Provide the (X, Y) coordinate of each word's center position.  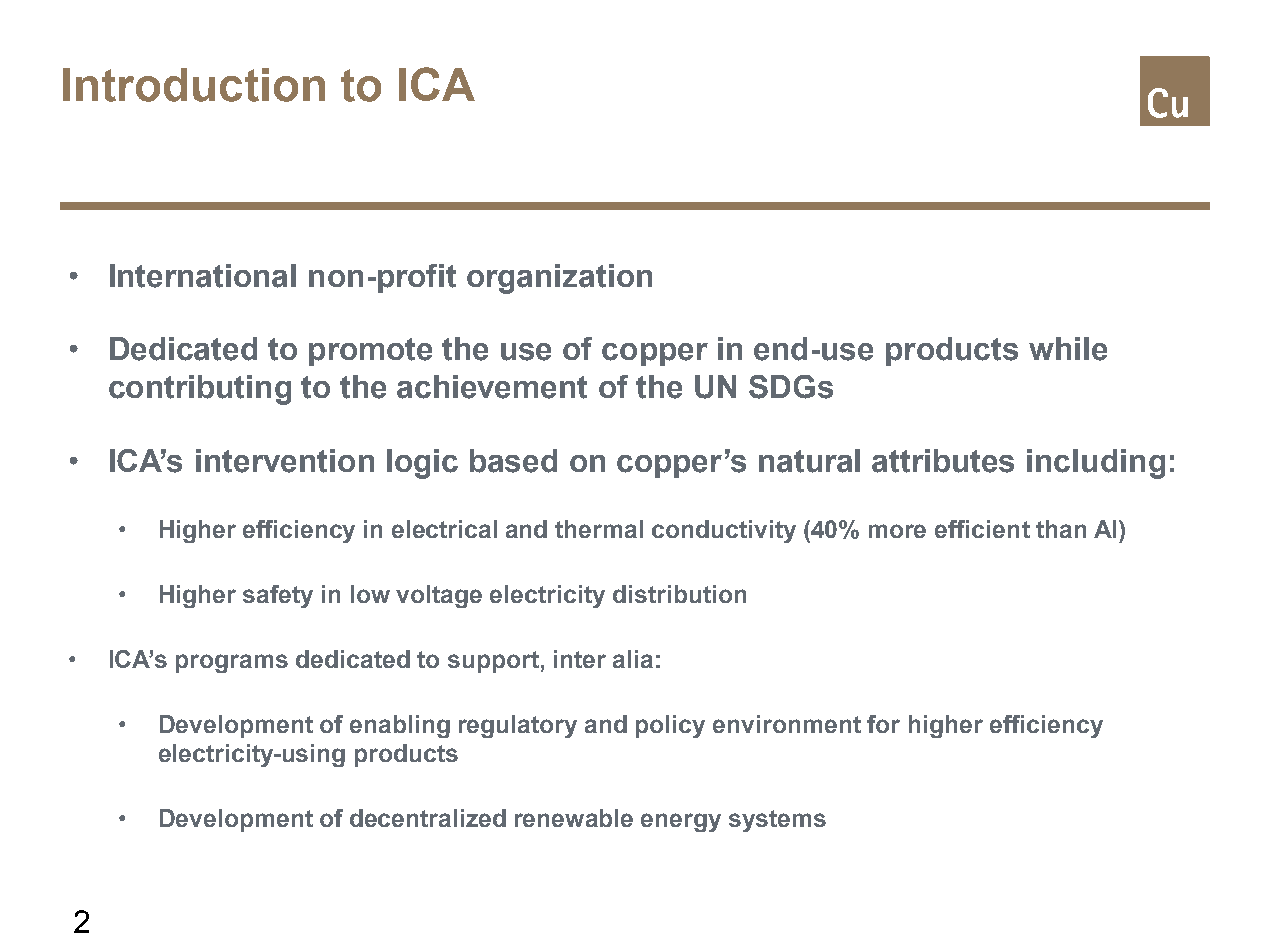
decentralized (428, 818)
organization (559, 279)
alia (633, 659)
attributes (943, 461)
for (883, 724)
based (513, 461)
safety (278, 596)
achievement (492, 387)
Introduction (194, 85)
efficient (982, 529)
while (1068, 349)
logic (422, 464)
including (1096, 464)
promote (370, 352)
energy (681, 822)
